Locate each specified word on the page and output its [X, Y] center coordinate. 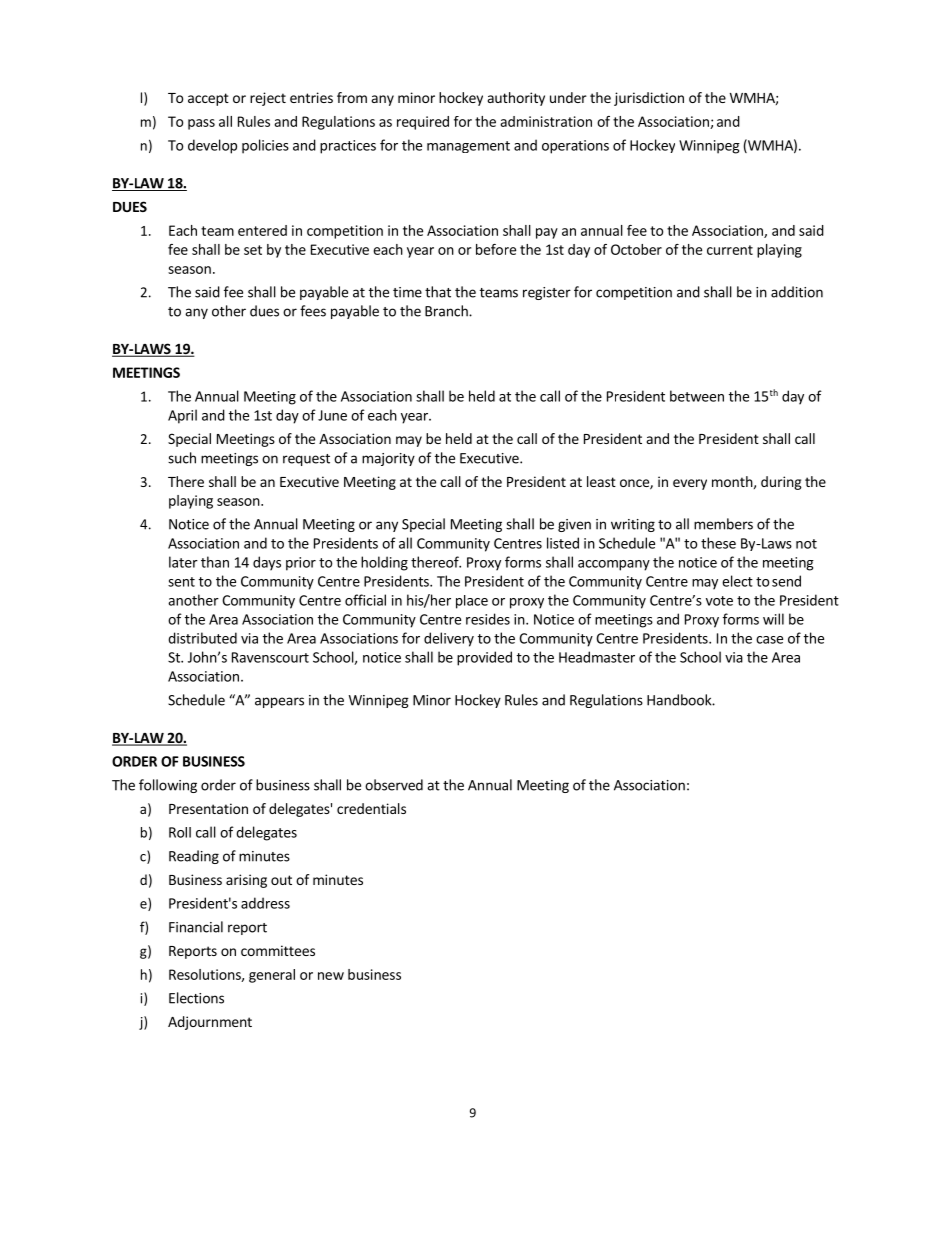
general [272, 976]
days [267, 563]
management [468, 147]
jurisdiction [649, 99]
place [472, 602]
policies [265, 146]
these [718, 543]
